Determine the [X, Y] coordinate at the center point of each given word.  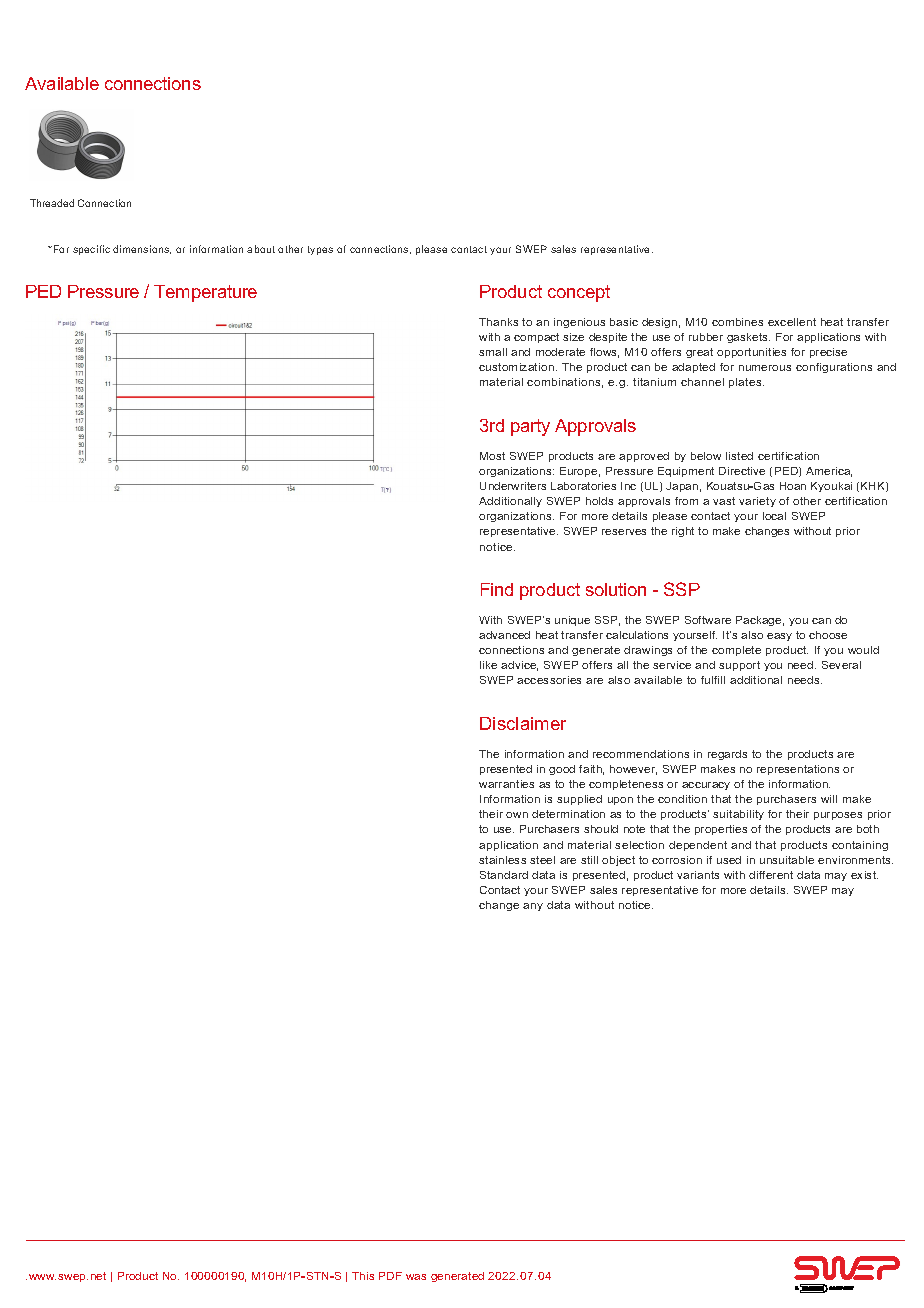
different [771, 875]
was [416, 1277]
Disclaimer [523, 723]
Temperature [205, 293]
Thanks [498, 322]
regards [727, 755]
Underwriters [513, 486]
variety [757, 502]
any [533, 907]
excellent [792, 322]
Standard [504, 875]
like [488, 665]
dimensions [142, 249]
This [363, 1276]
